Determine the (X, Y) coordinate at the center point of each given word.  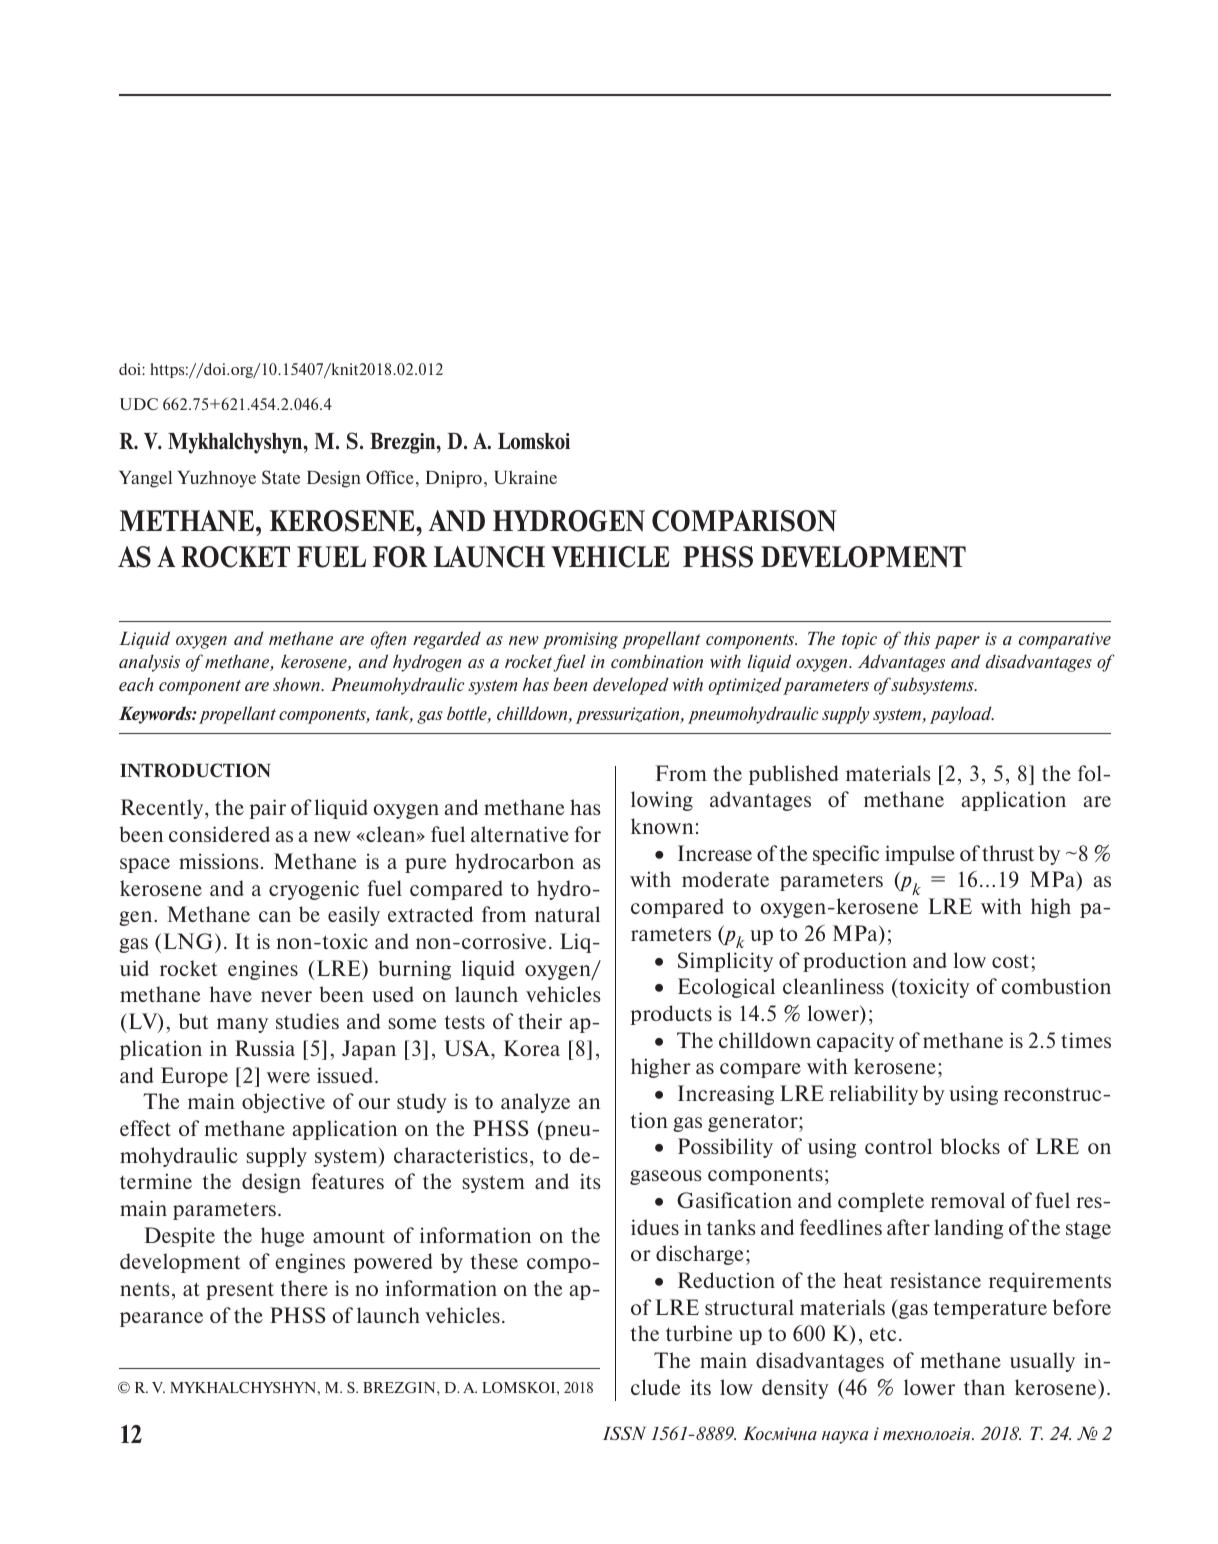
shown (297, 684)
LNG (190, 941)
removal (968, 1200)
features (348, 1181)
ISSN (624, 1433)
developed (631, 686)
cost (1010, 961)
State (281, 477)
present (240, 1291)
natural (567, 914)
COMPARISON (744, 521)
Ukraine (526, 477)
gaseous (666, 1177)
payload (962, 715)
